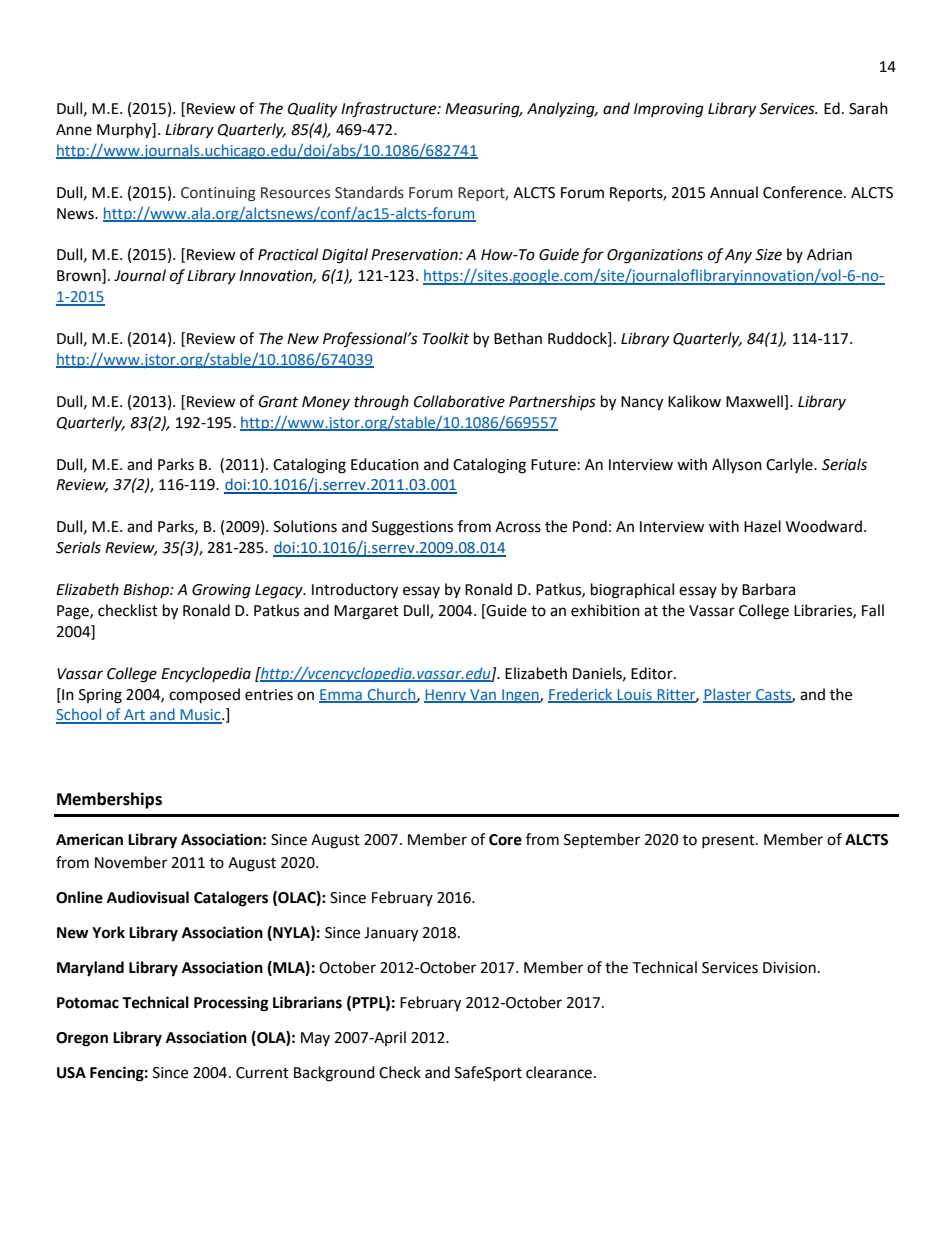 The height and width of the image is (1233, 952). Describe the element at coordinates (82, 1039) in the image. I see `Oregon` at that location.
